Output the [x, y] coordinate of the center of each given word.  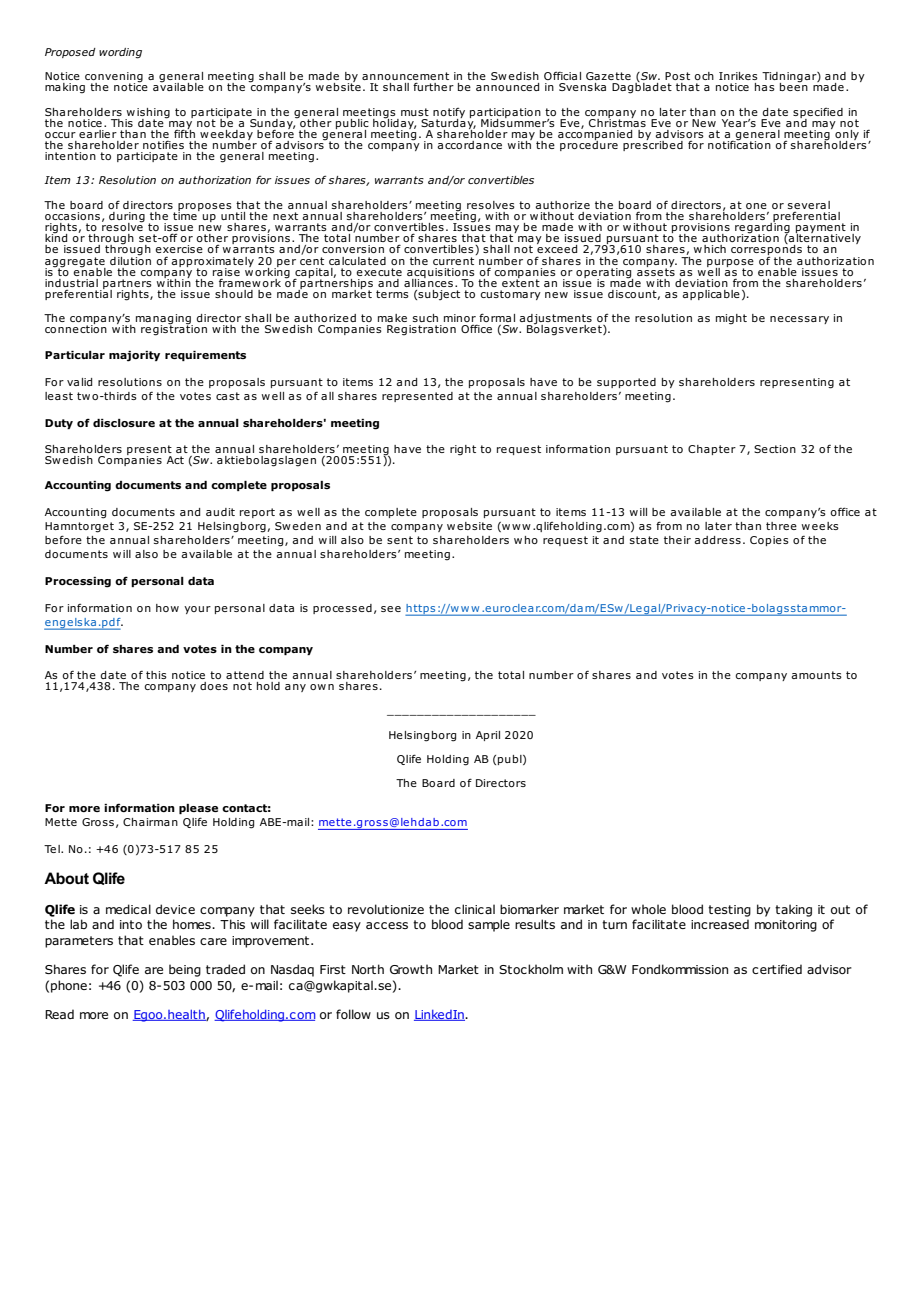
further [433, 86]
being [185, 970]
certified [777, 969]
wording [120, 53]
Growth [411, 969]
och [704, 76]
